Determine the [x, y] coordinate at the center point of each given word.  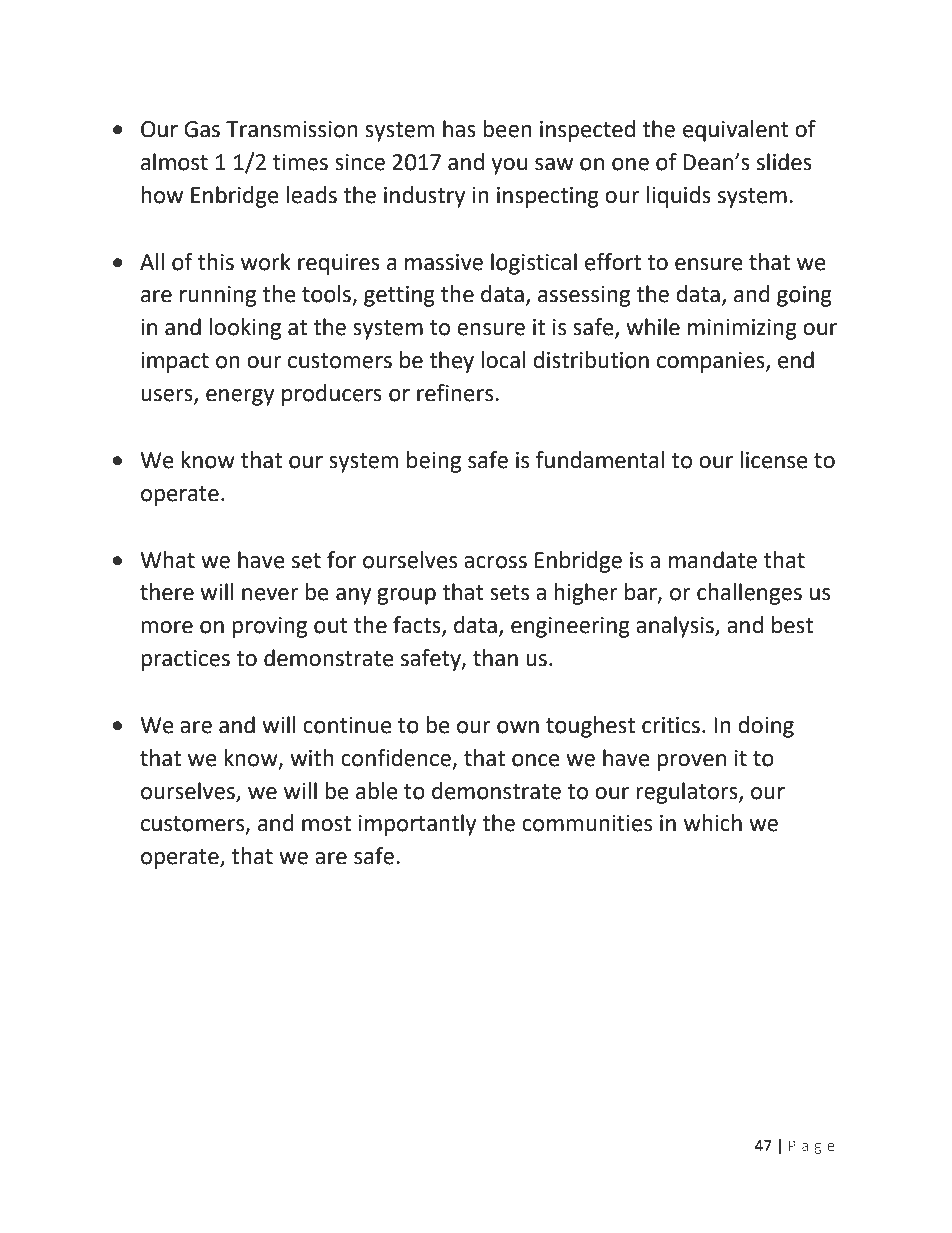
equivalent [736, 131]
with [312, 758]
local [503, 360]
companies [712, 362]
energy [240, 397]
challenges [749, 594]
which [713, 823]
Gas [202, 129]
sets [509, 593]
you [509, 166]
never [270, 594]
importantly [417, 825]
